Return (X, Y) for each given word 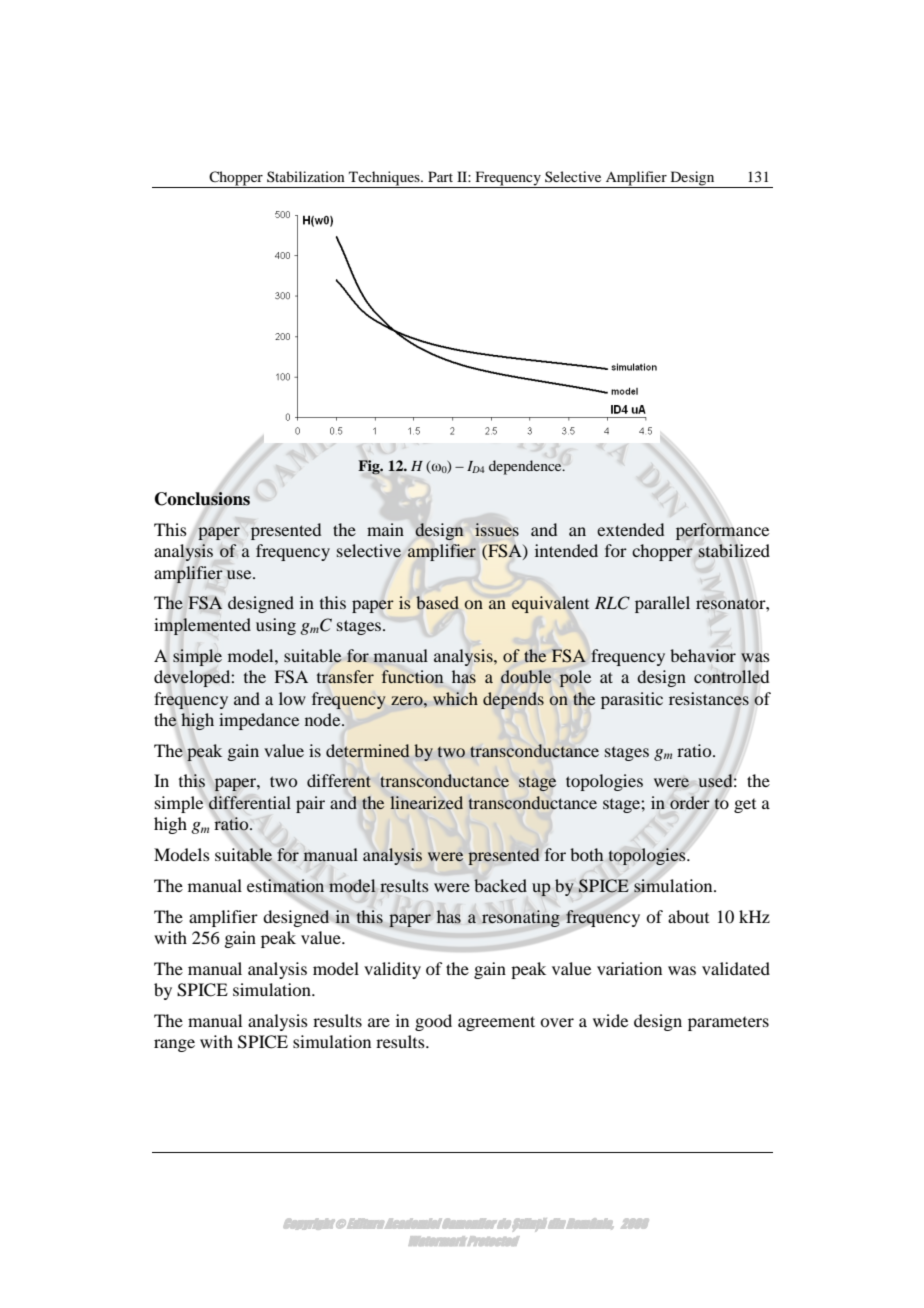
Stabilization (306, 176)
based (437, 603)
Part (440, 176)
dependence (526, 467)
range (174, 1045)
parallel (662, 604)
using (276, 626)
